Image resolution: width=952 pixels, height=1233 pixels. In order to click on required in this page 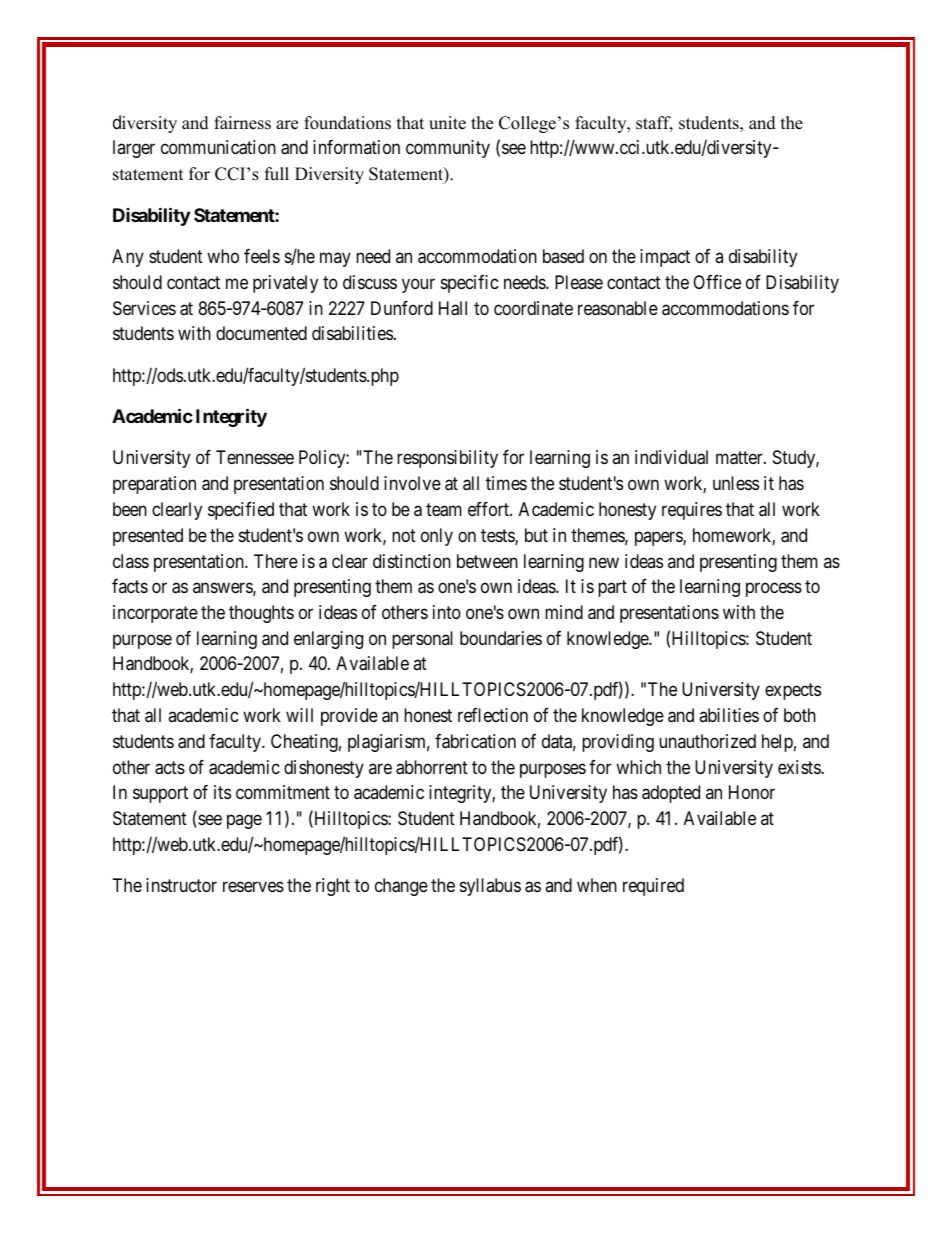, I will do `click(653, 887)`.
